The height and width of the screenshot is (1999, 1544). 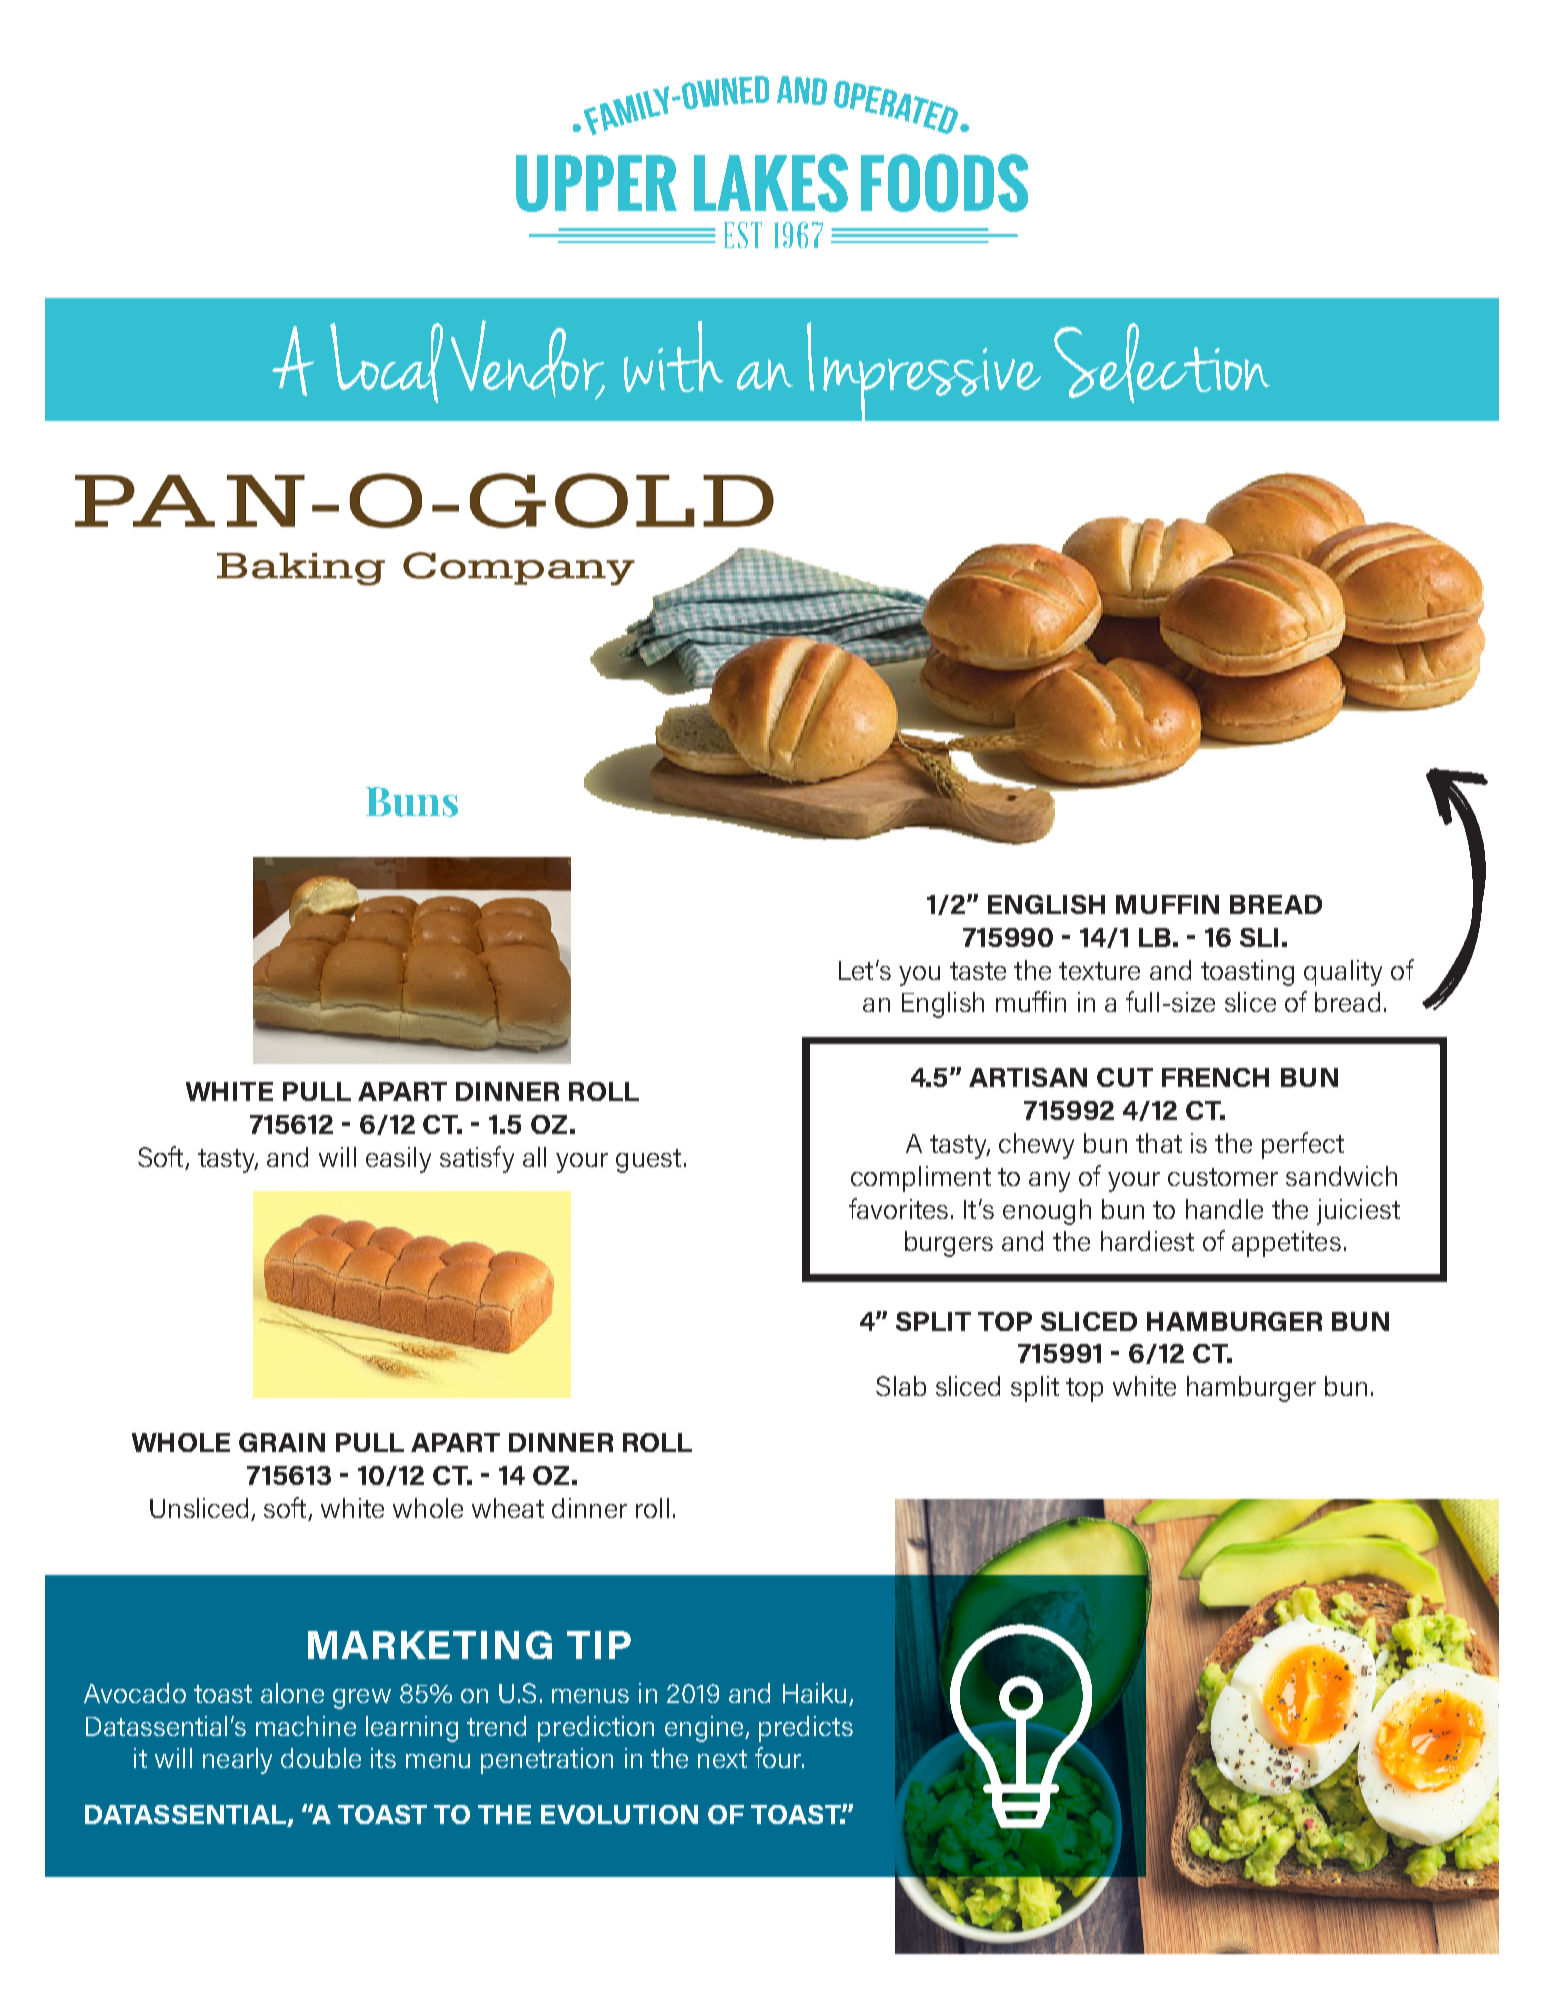 I want to click on its, so click(x=383, y=1758).
